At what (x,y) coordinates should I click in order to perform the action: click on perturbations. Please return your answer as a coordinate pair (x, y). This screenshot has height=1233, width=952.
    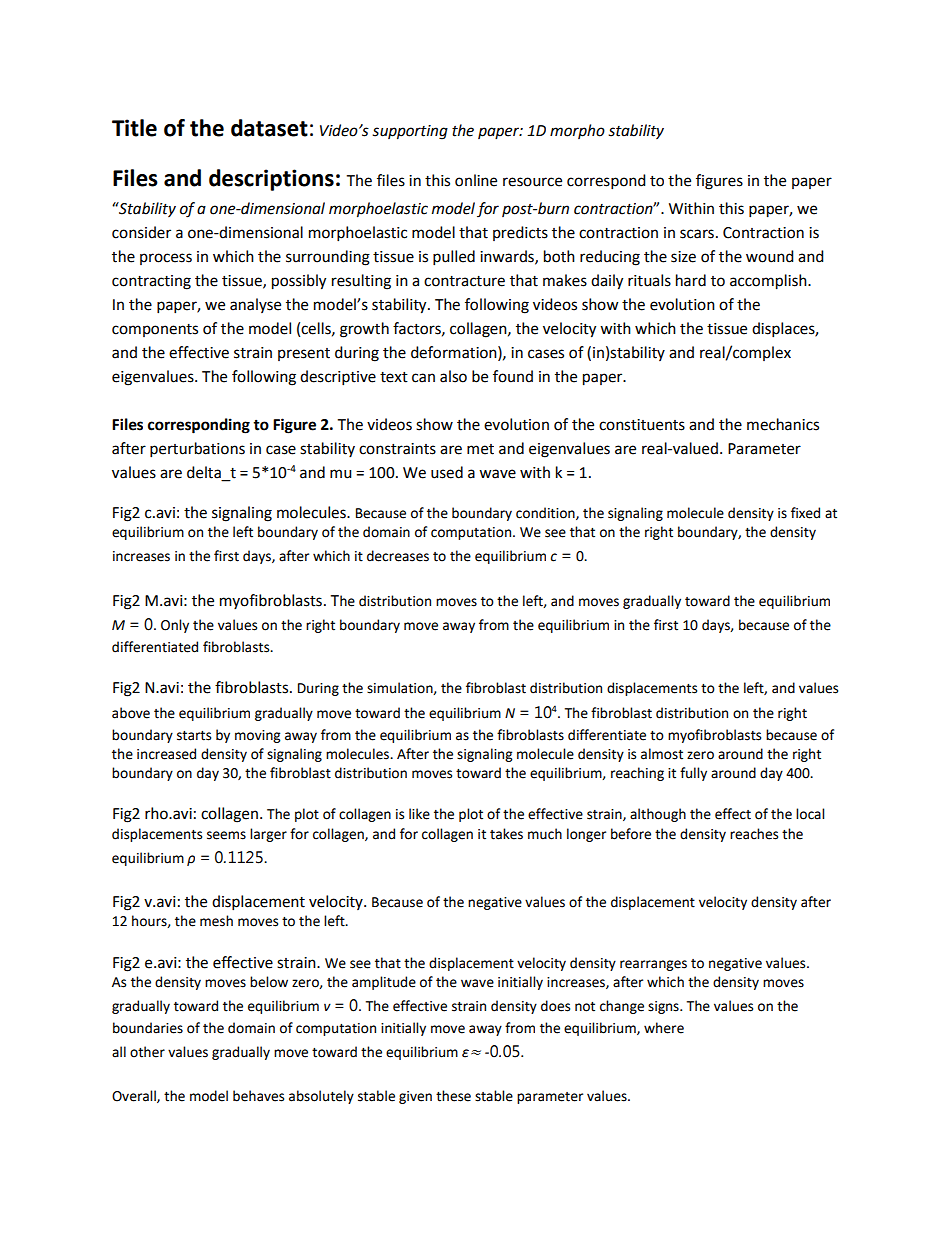
    Looking at the image, I should click on (197, 450).
